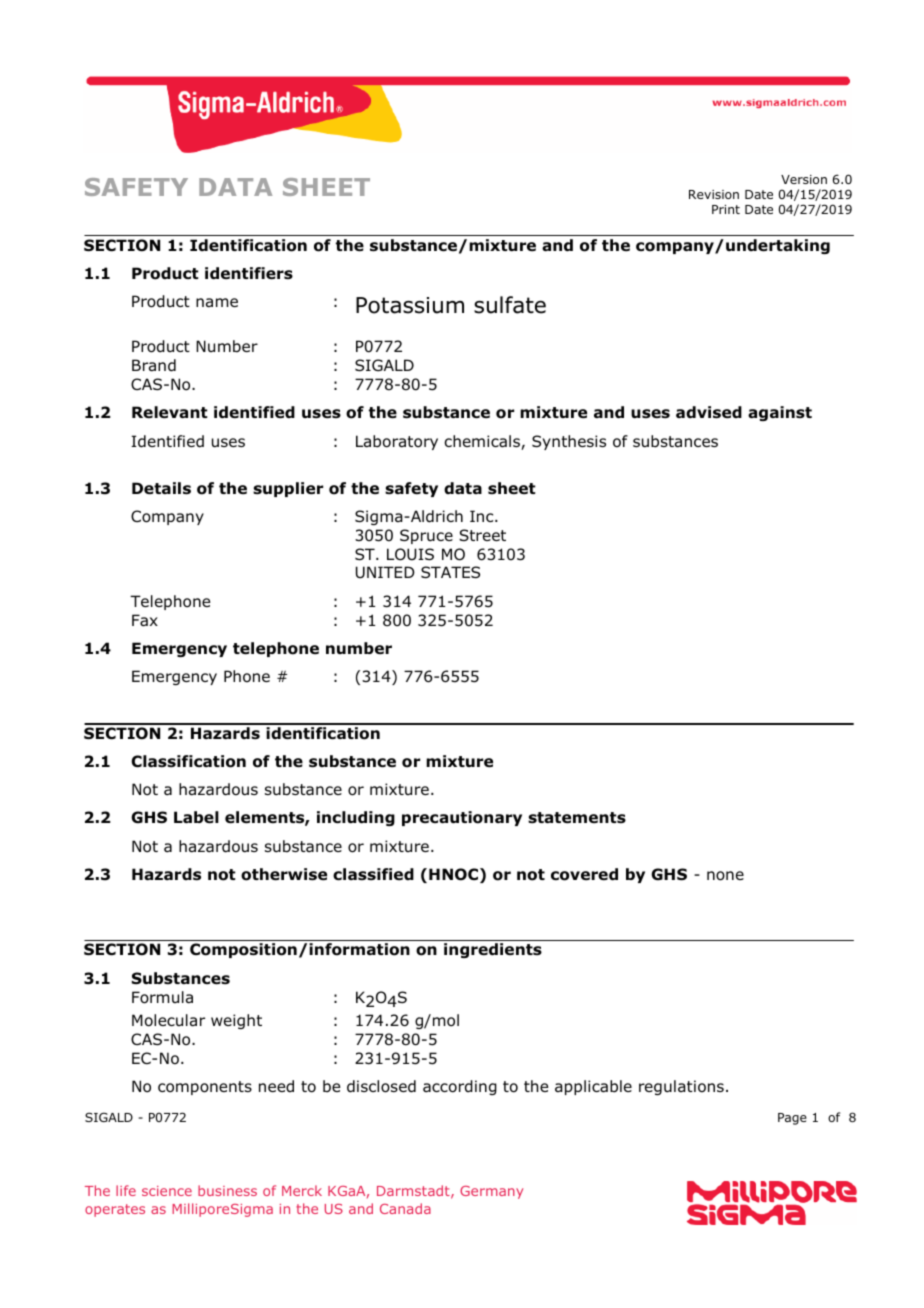  What do you see at coordinates (725, 876) in the screenshot?
I see `none` at bounding box center [725, 876].
